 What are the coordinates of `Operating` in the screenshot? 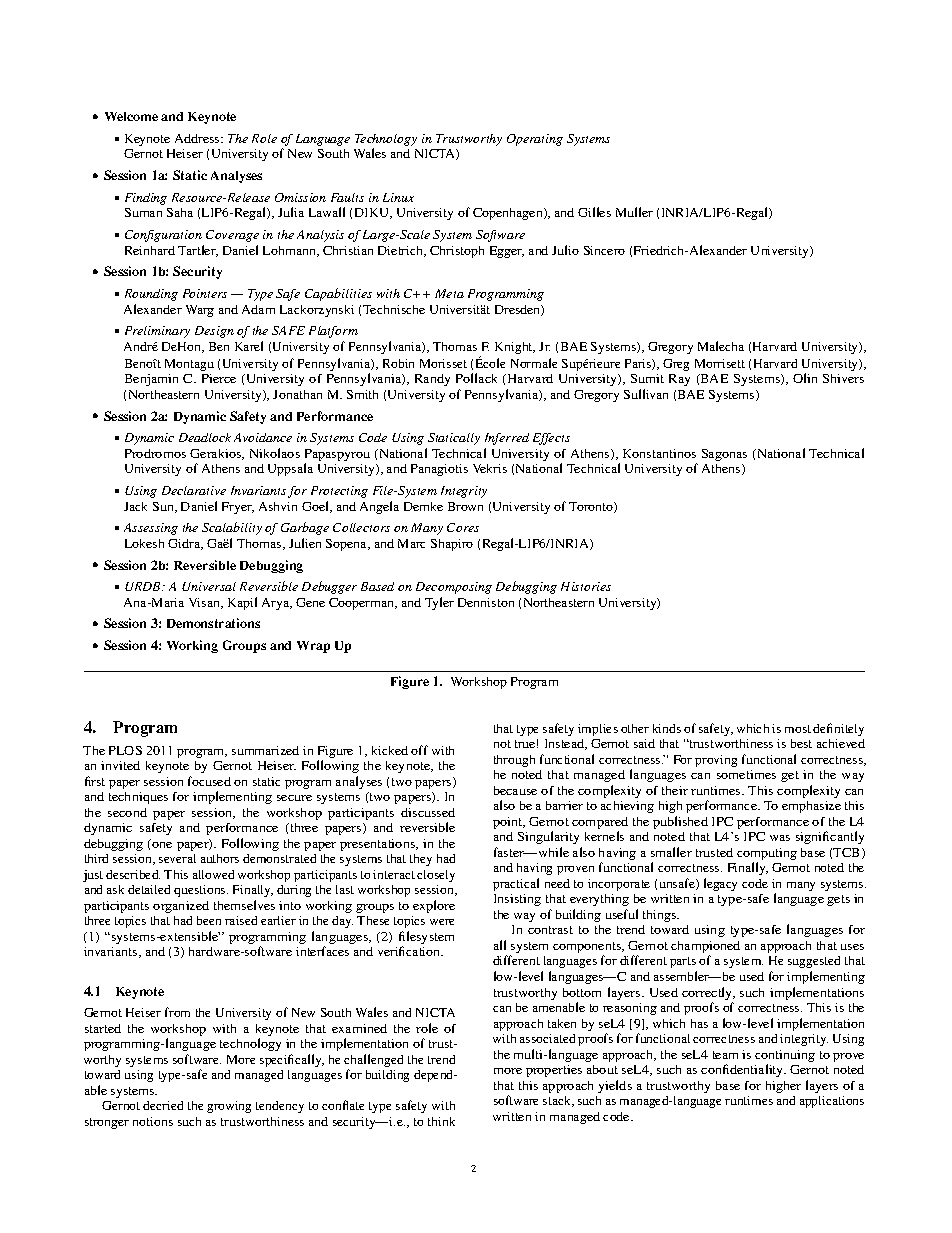 It's located at (535, 140).
